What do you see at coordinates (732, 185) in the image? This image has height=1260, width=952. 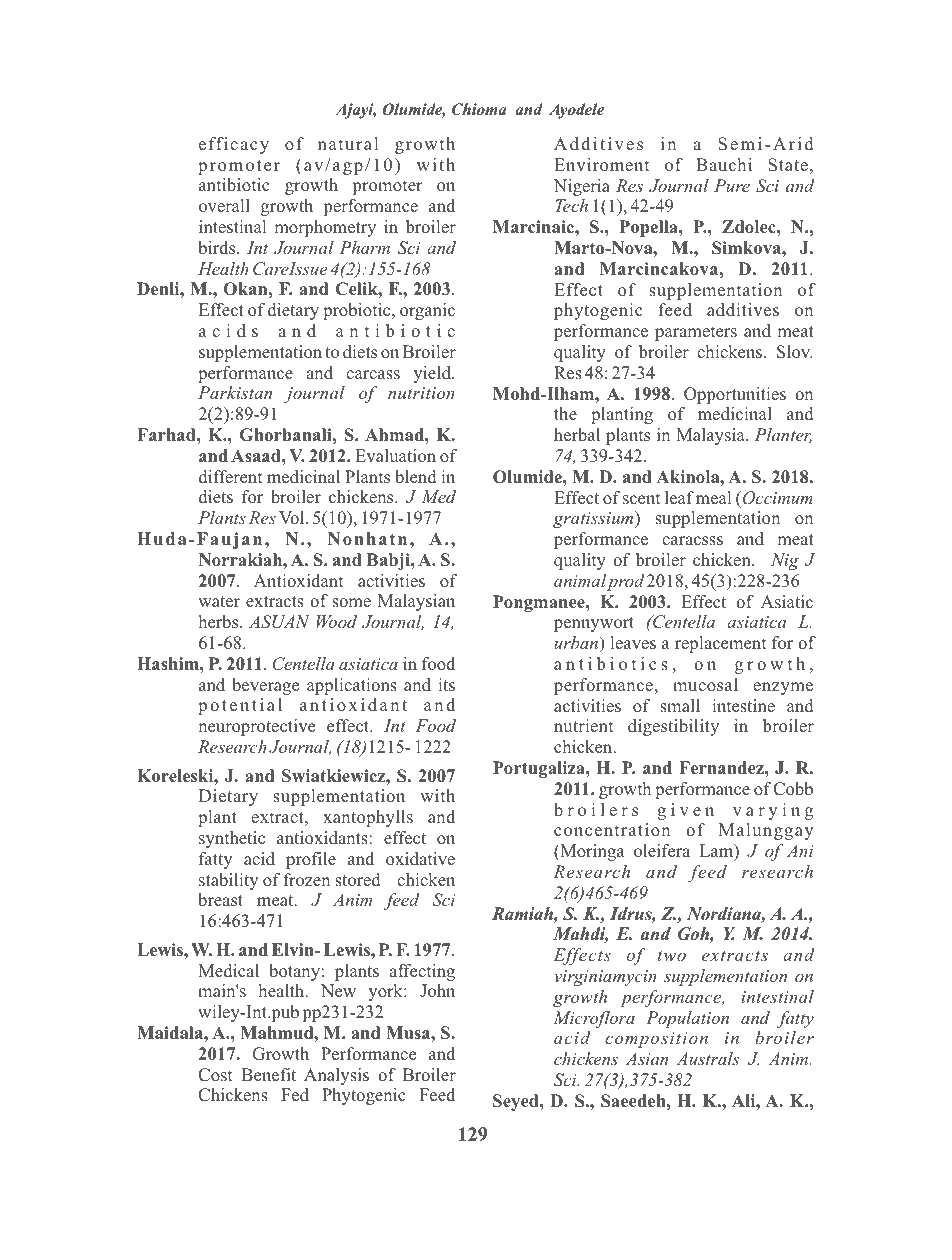 I see `Pure` at bounding box center [732, 185].
